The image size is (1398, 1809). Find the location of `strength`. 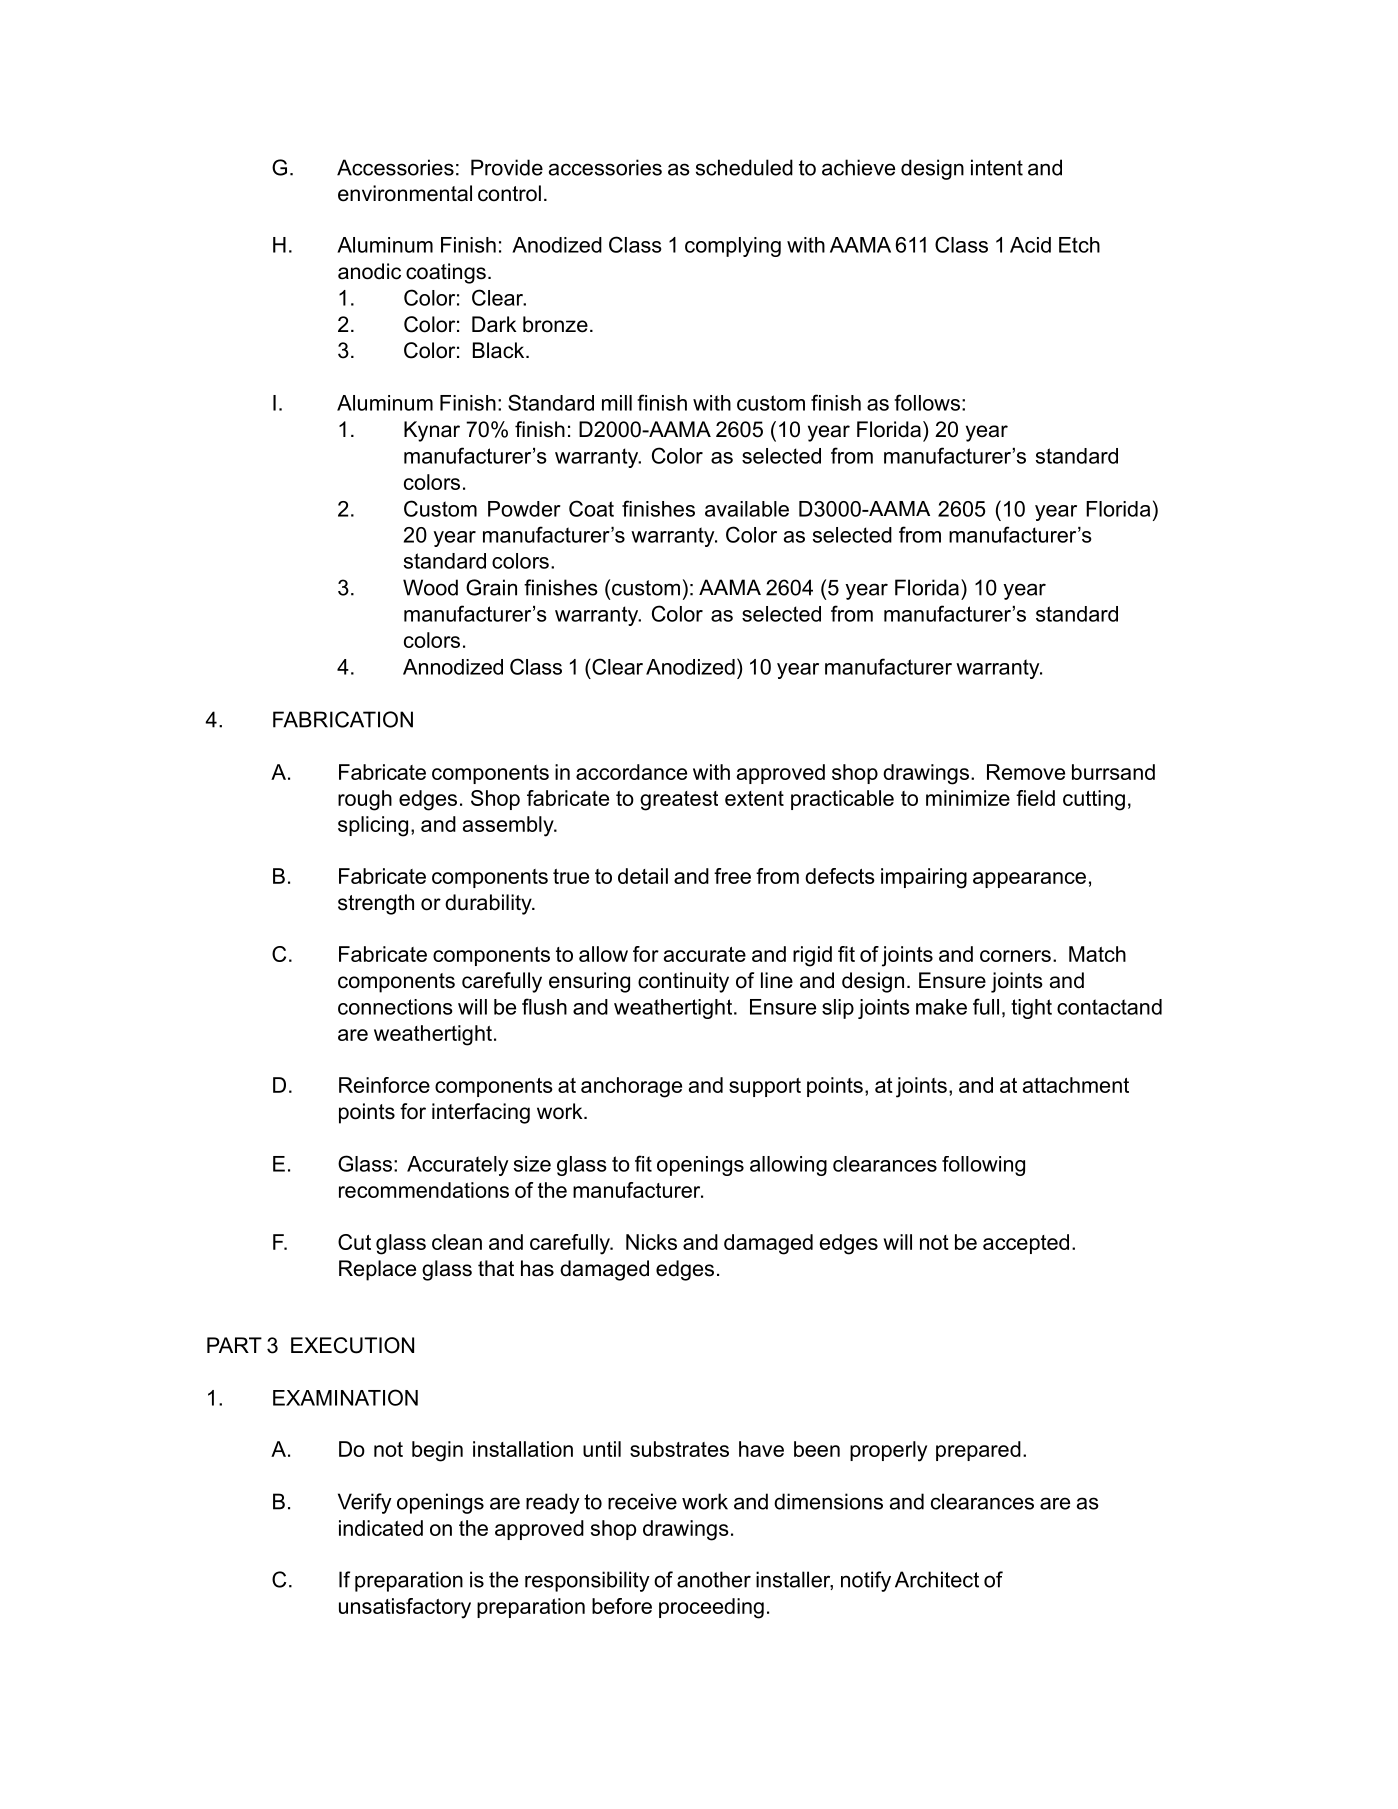

strength is located at coordinates (376, 904).
